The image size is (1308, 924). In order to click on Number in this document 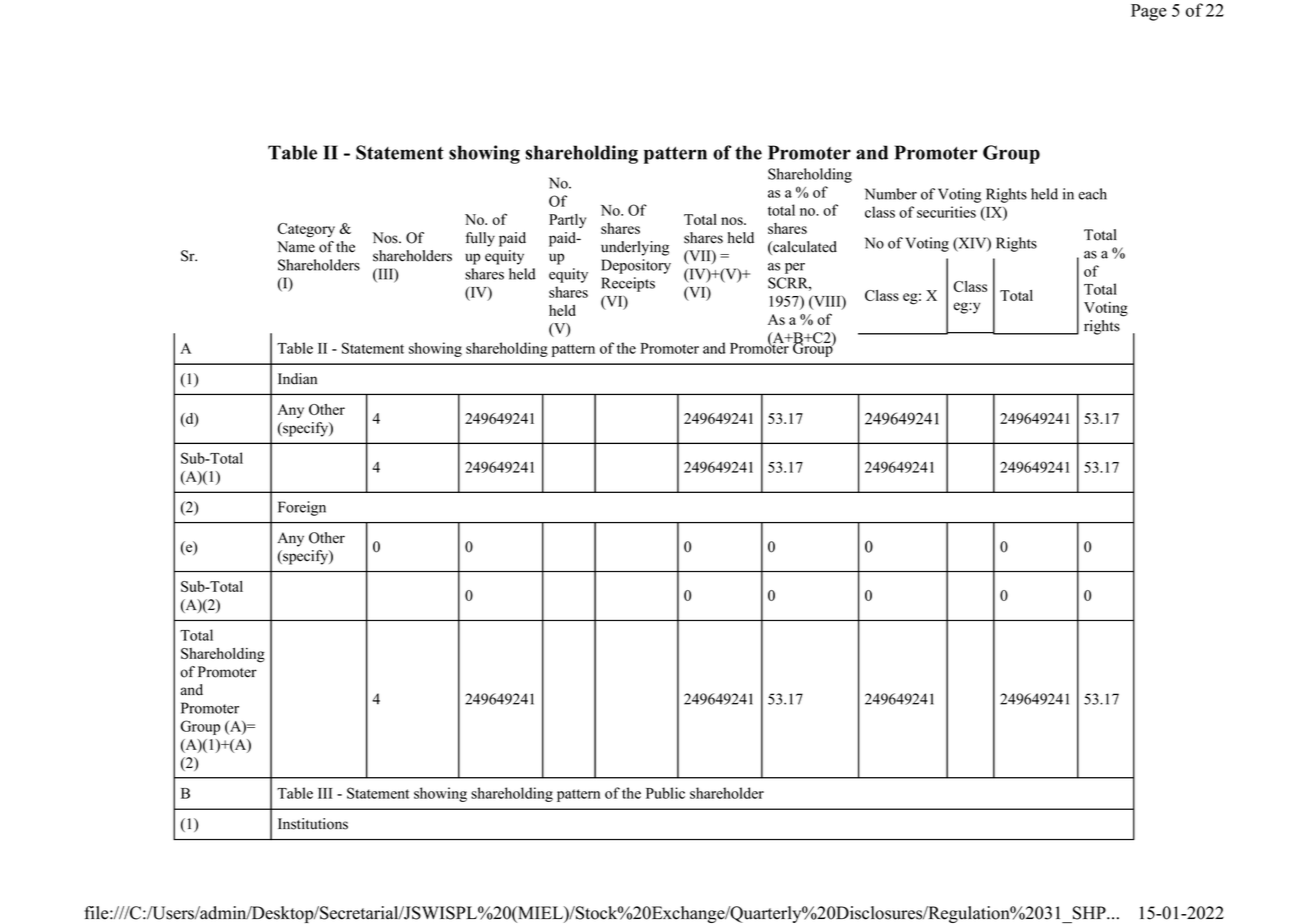, I will do `click(891, 194)`.
